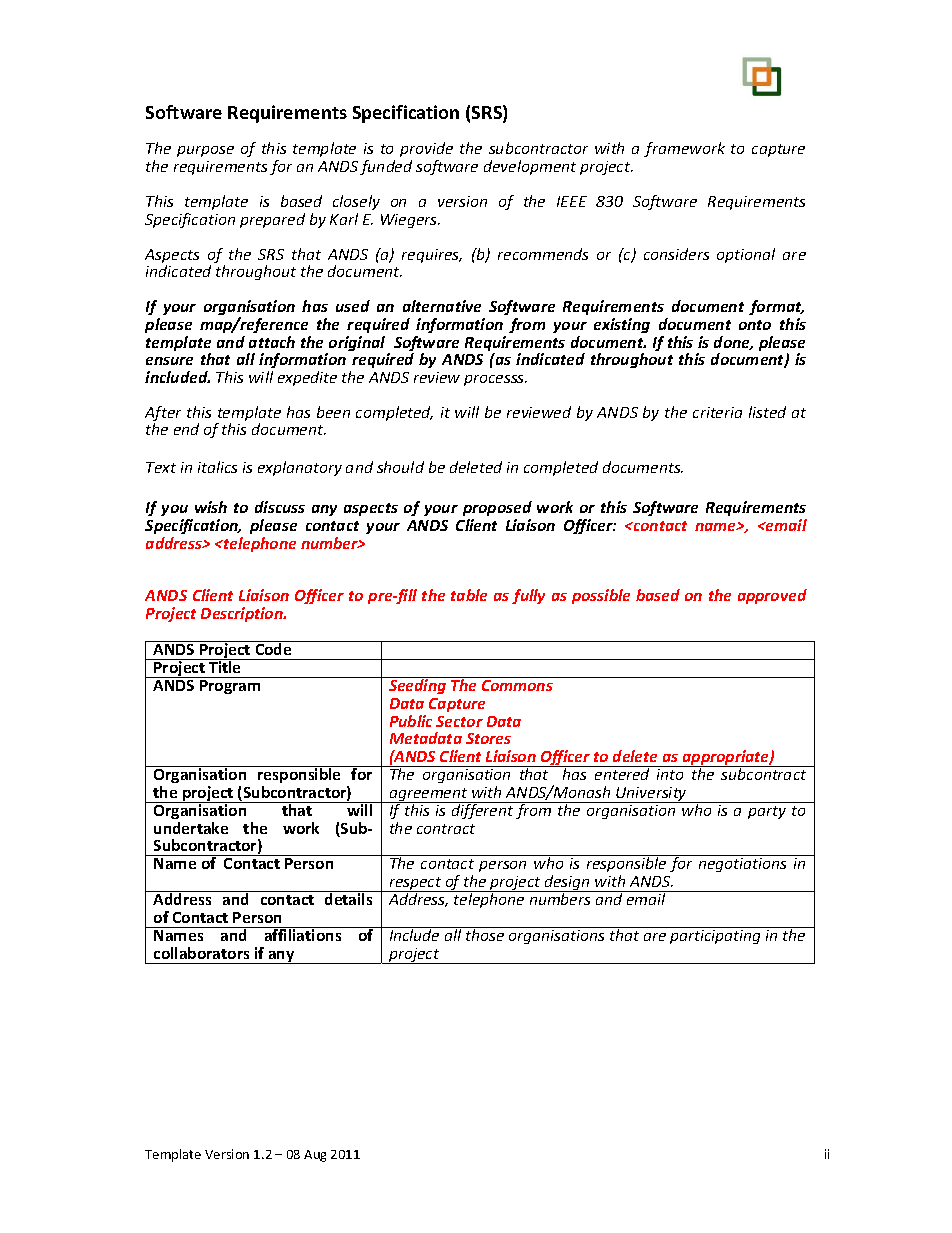 This image has width=952, height=1233. I want to click on participating, so click(715, 937).
